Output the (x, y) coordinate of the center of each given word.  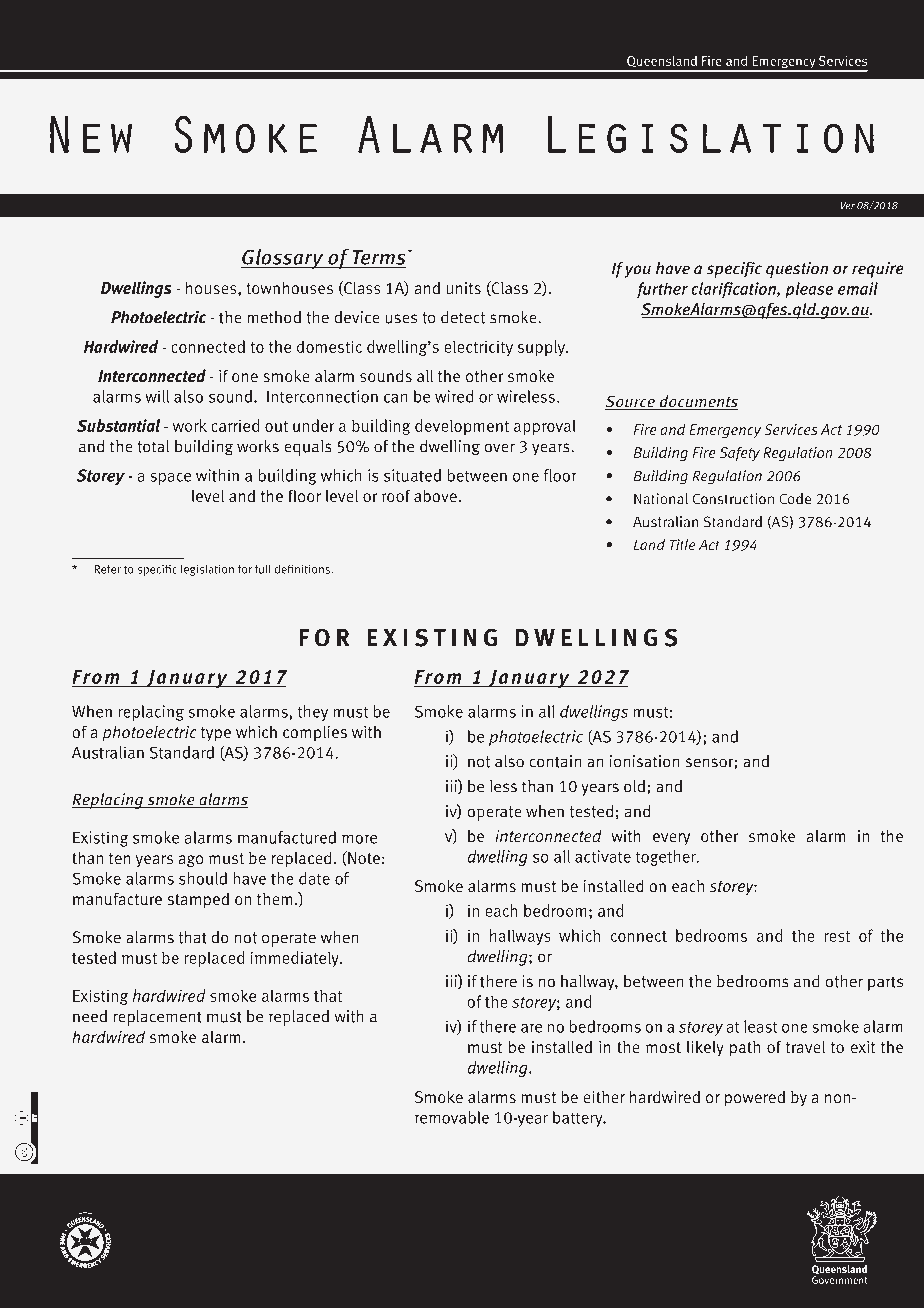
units (463, 288)
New (91, 135)
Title (683, 545)
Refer (108, 569)
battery (579, 1119)
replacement (157, 1018)
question (797, 270)
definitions (303, 569)
